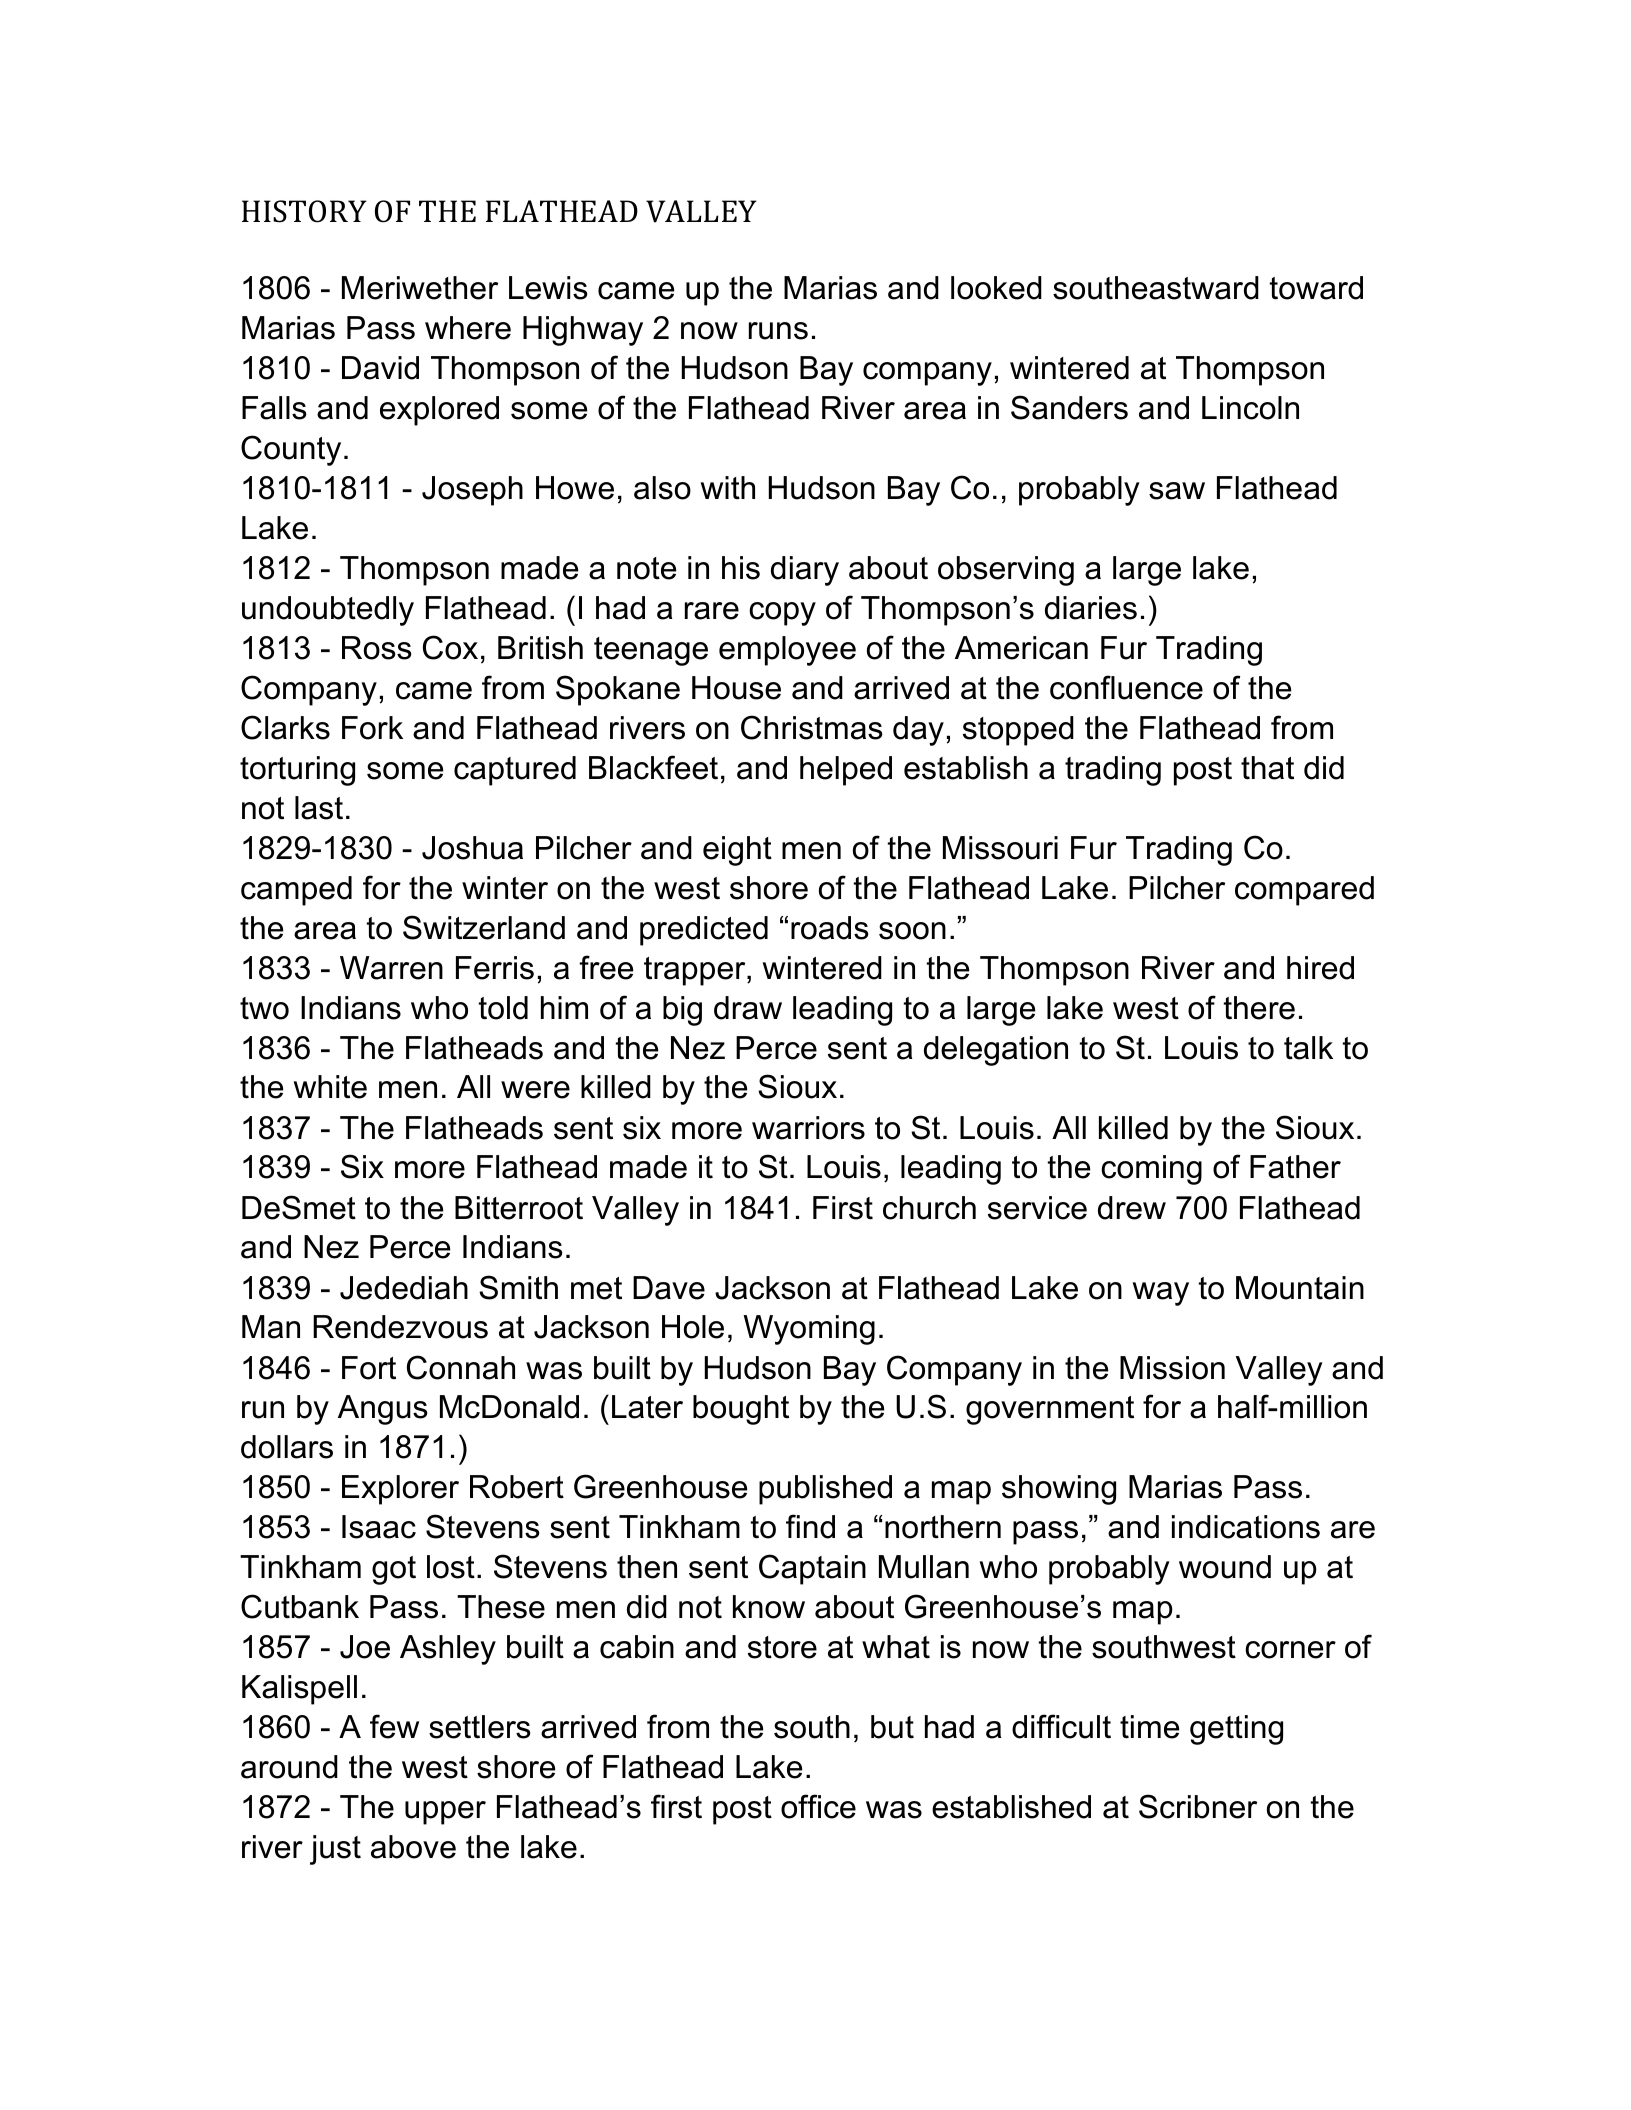  What do you see at coordinates (391, 968) in the screenshot?
I see `Warren` at bounding box center [391, 968].
